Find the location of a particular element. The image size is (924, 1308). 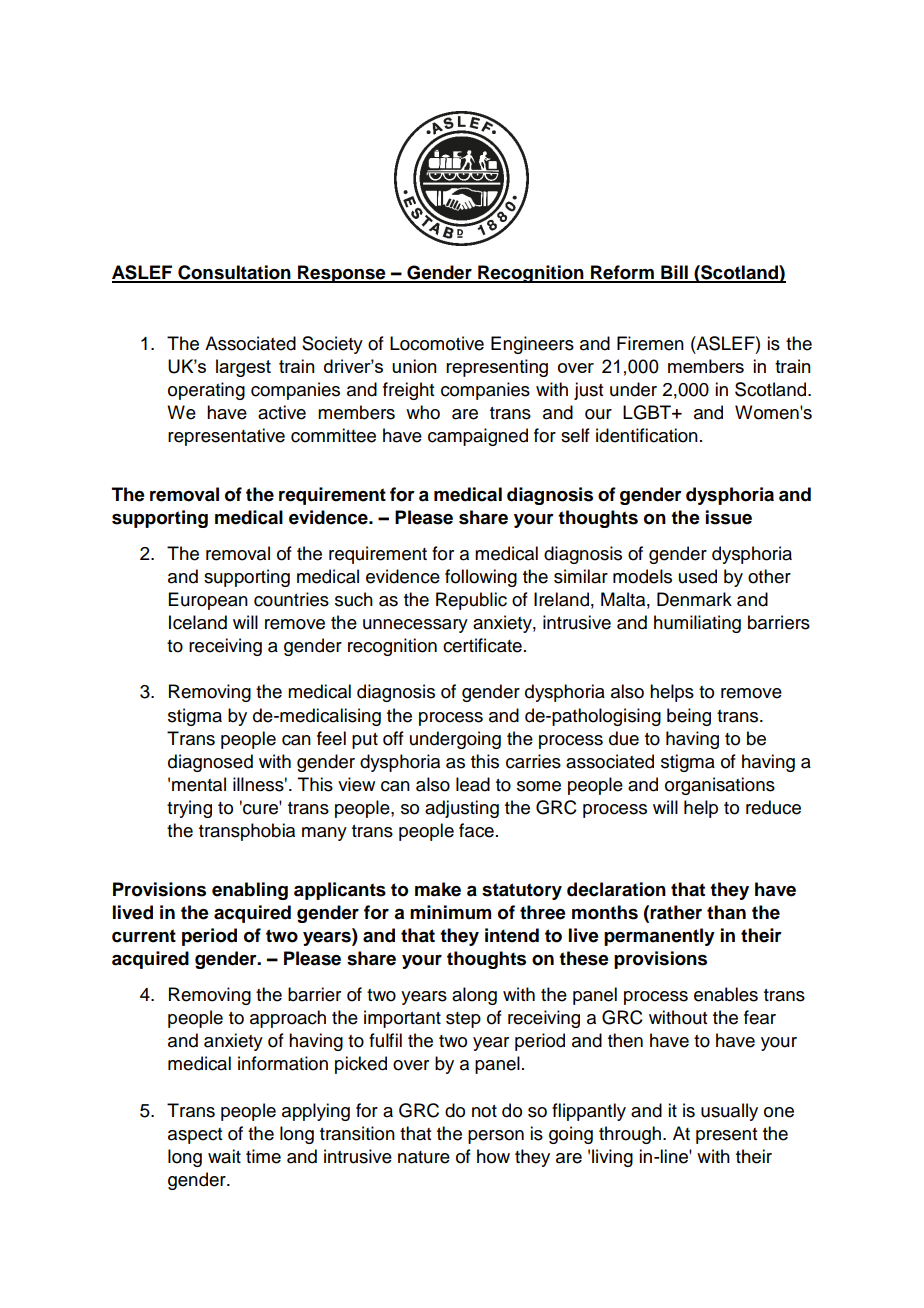

Firemen is located at coordinates (650, 343).
